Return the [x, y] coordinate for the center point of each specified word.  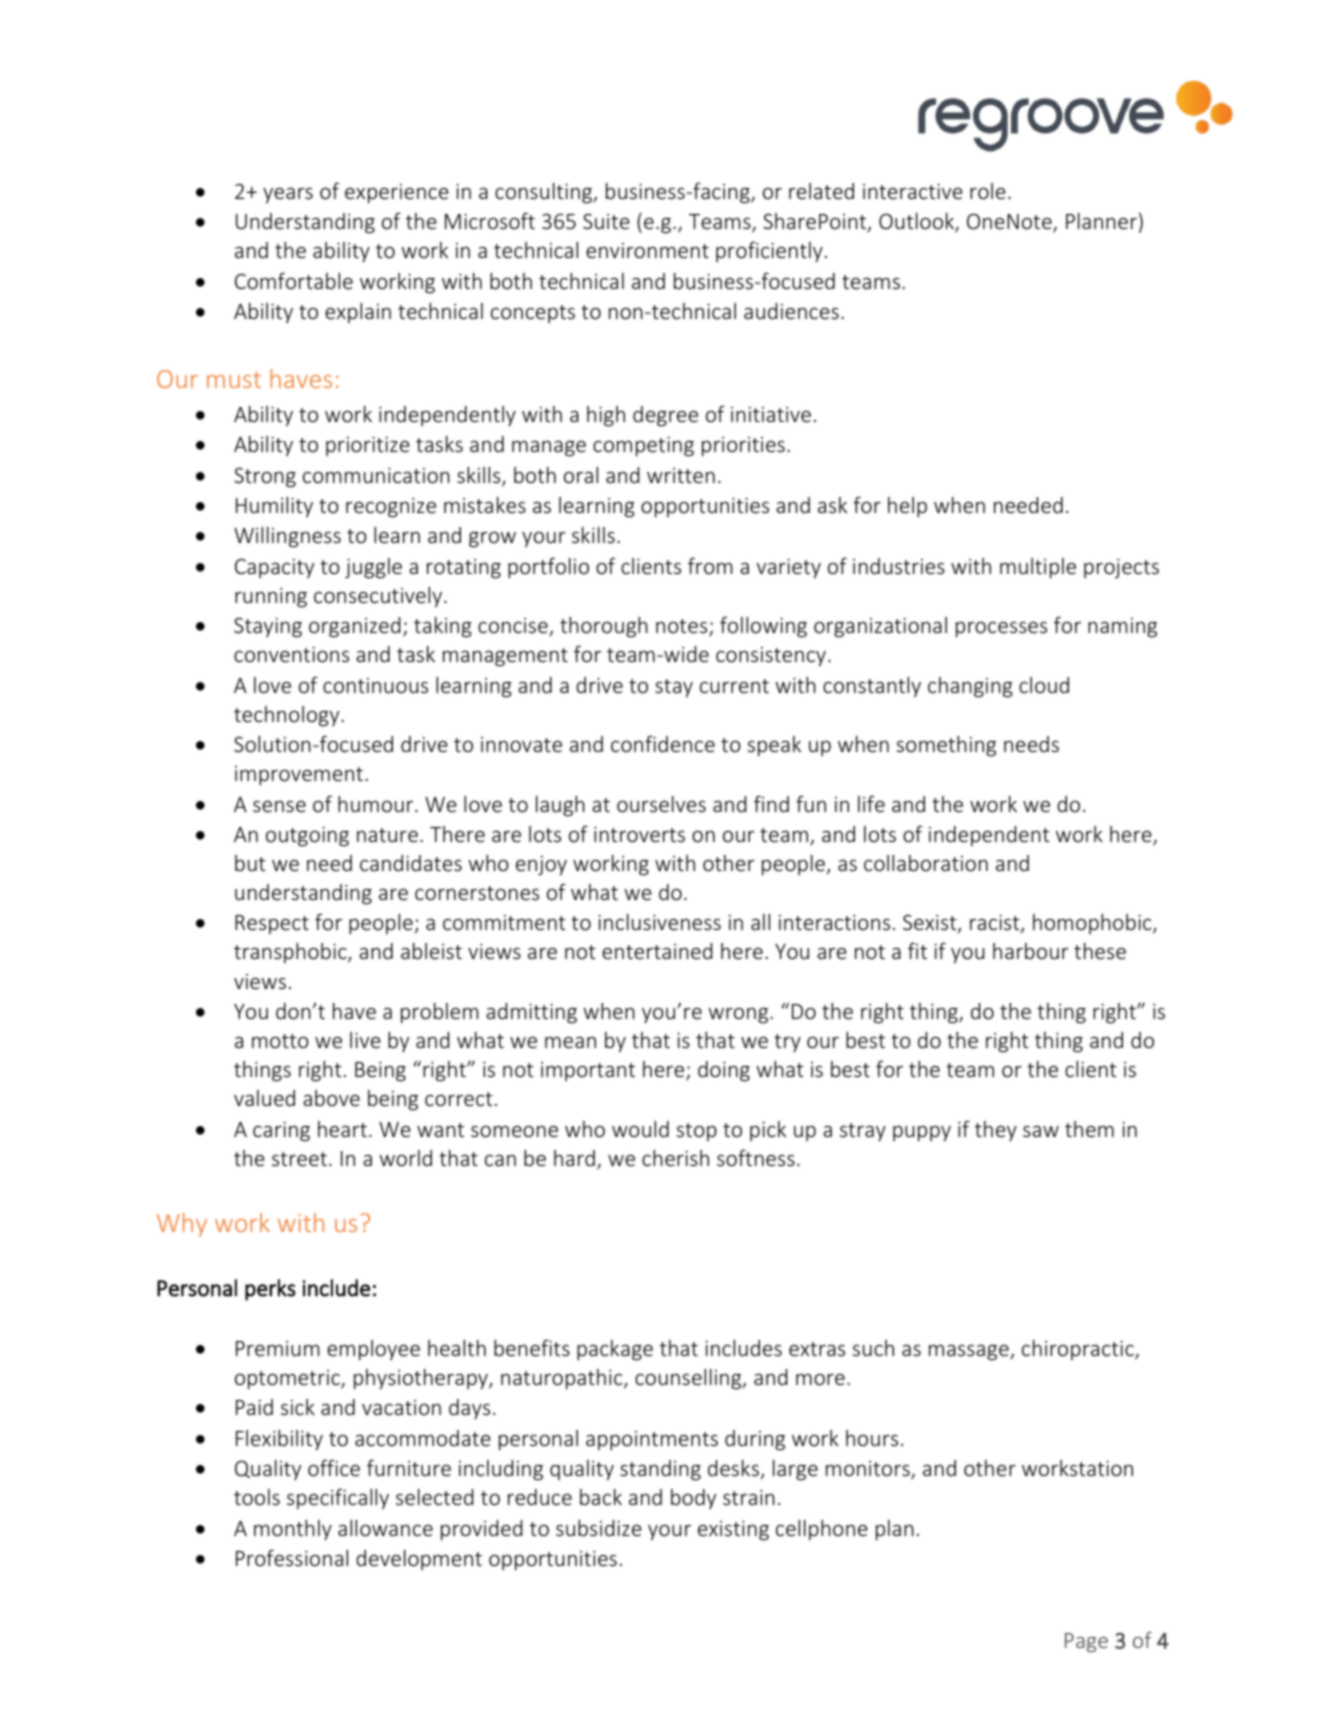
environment [647, 250]
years [288, 195]
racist [996, 924]
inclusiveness [659, 922]
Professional [292, 1558]
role [988, 191]
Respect [272, 924]
